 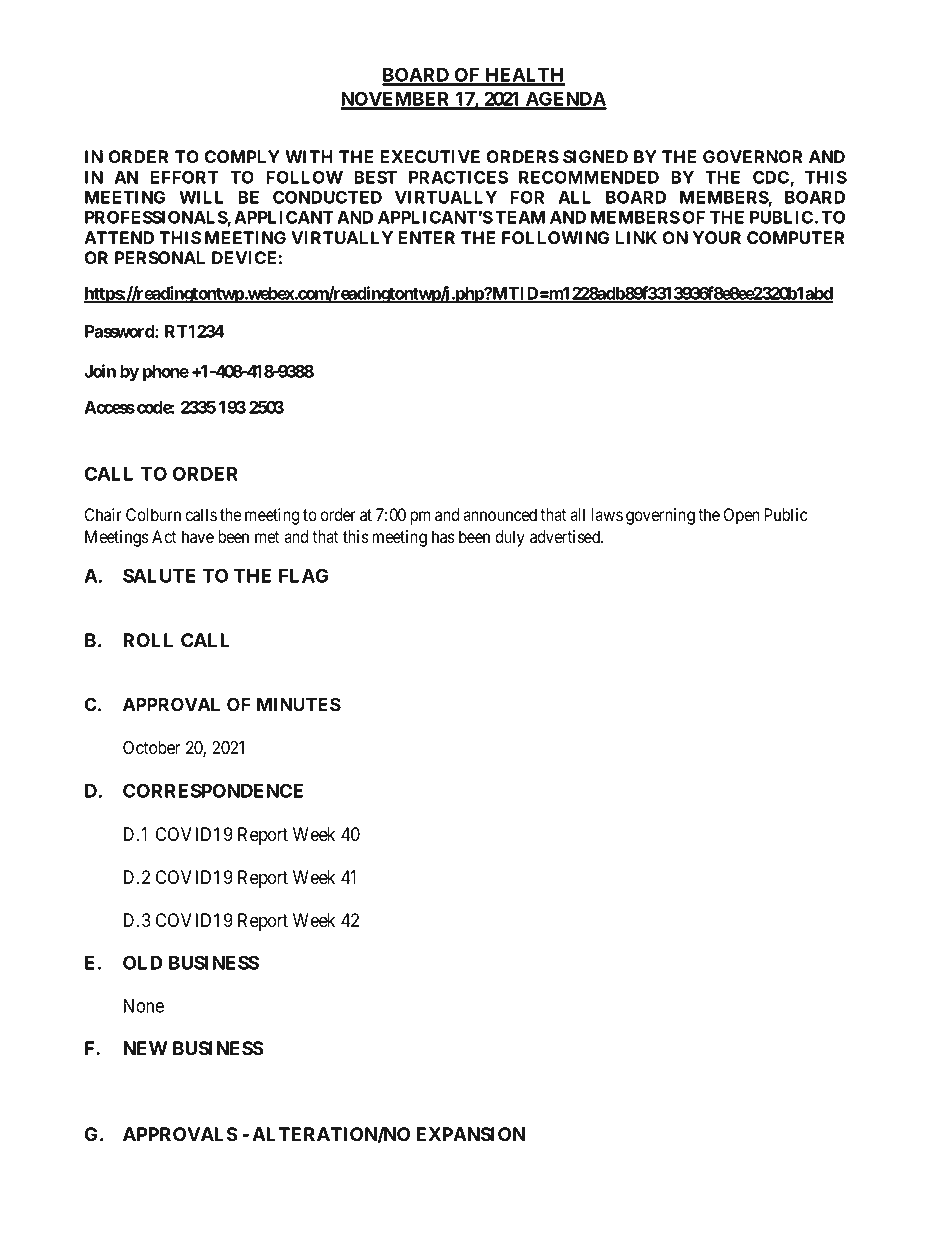 What do you see at coordinates (148, 640) in the screenshot?
I see `ROLL` at bounding box center [148, 640].
